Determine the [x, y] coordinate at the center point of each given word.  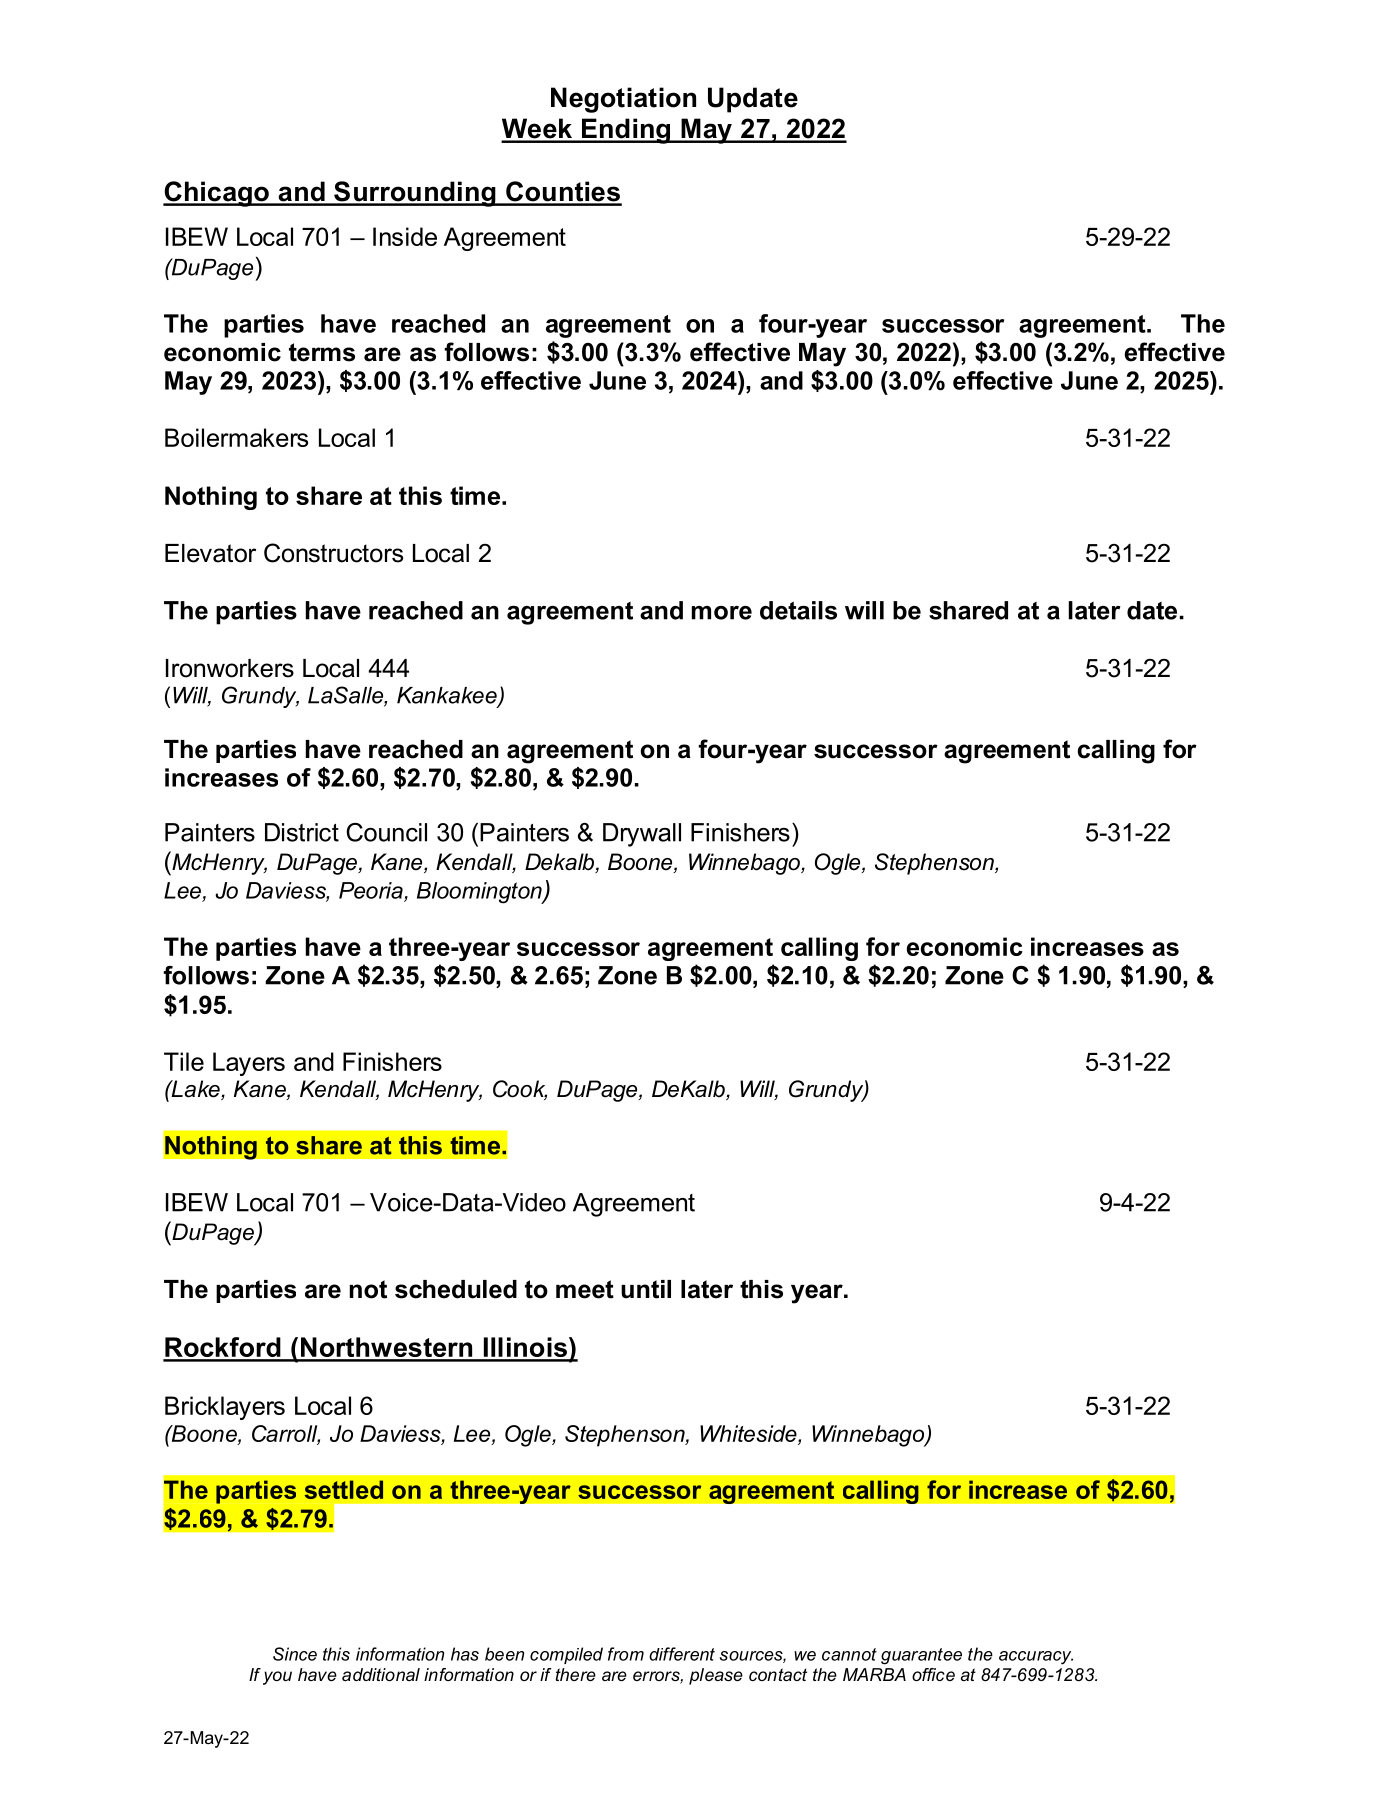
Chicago [217, 194]
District [302, 832]
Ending [626, 131]
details [798, 610]
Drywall [642, 835]
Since [295, 1654]
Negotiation [623, 100]
